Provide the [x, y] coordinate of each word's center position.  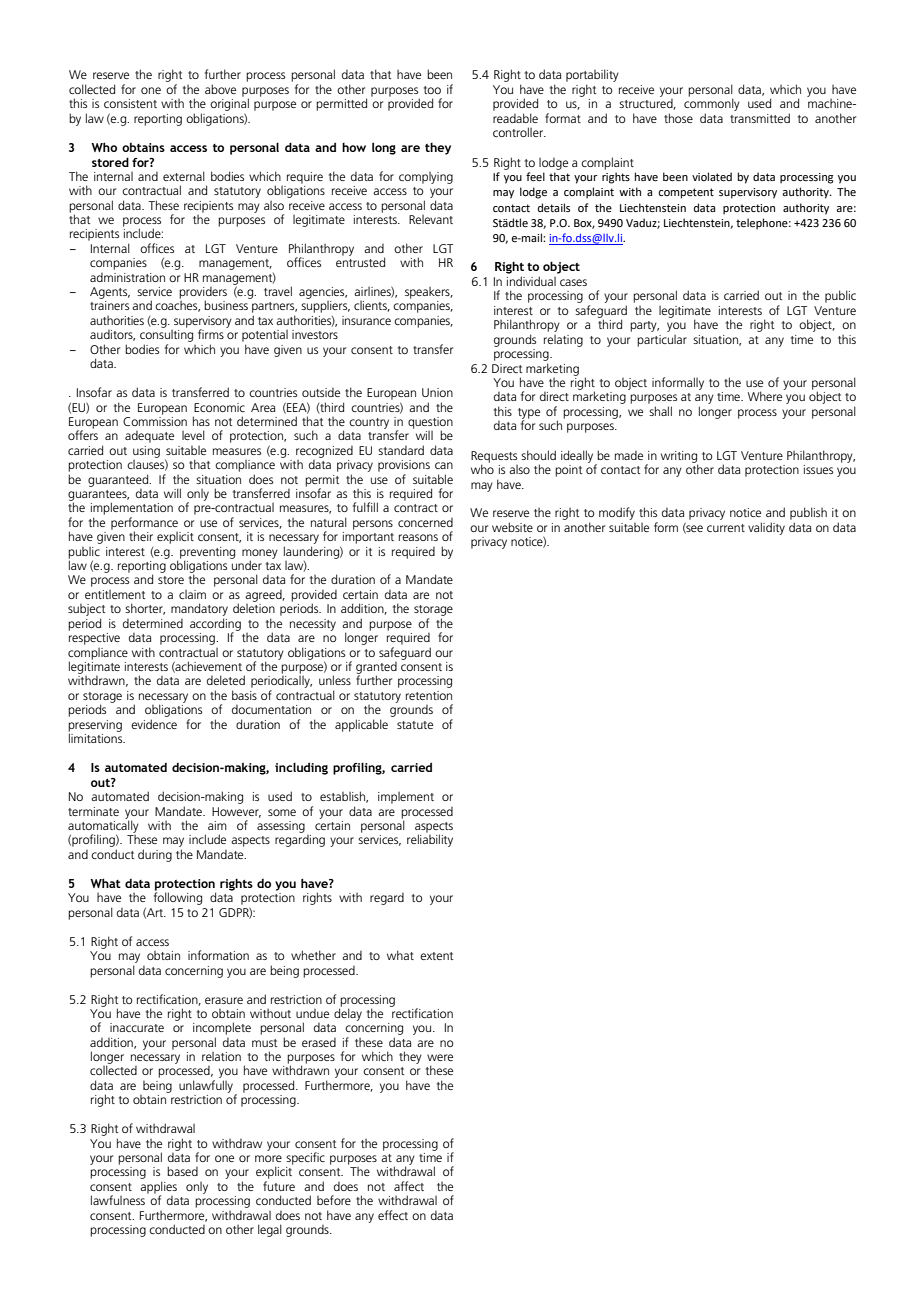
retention [429, 695]
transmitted [760, 118]
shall [660, 411]
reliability [430, 840]
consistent [130, 103]
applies [158, 1188]
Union [437, 392]
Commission [155, 420]
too [432, 90]
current [726, 528]
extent [436, 956]
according [215, 625]
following [178, 897]
